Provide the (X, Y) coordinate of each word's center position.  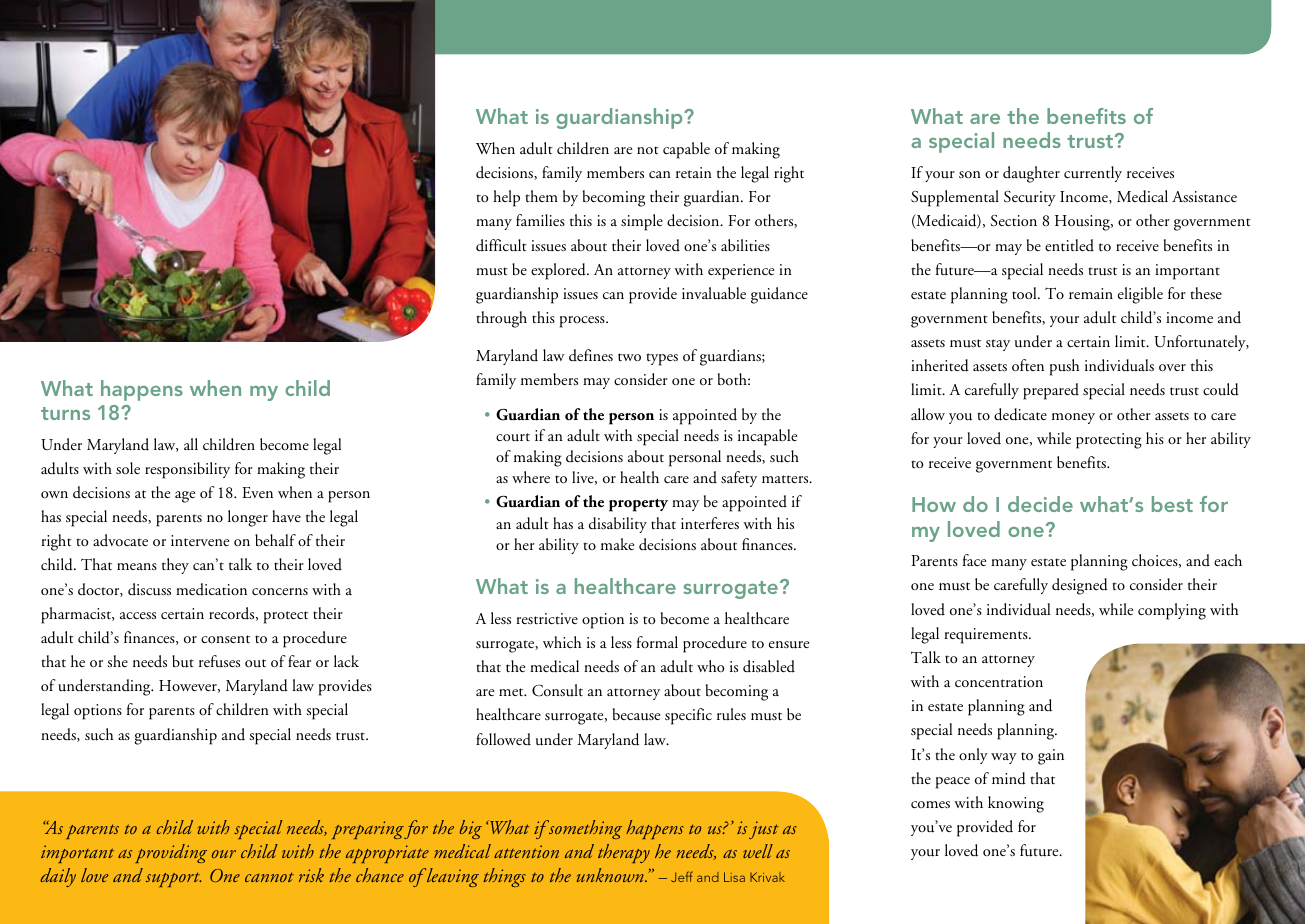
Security (1030, 198)
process (583, 322)
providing (171, 853)
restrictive (547, 618)
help (506, 198)
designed (1080, 586)
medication (211, 589)
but (183, 661)
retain (694, 172)
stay (998, 345)
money (1073, 418)
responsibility (187, 470)
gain (1051, 757)
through (501, 319)
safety (739, 479)
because (636, 714)
